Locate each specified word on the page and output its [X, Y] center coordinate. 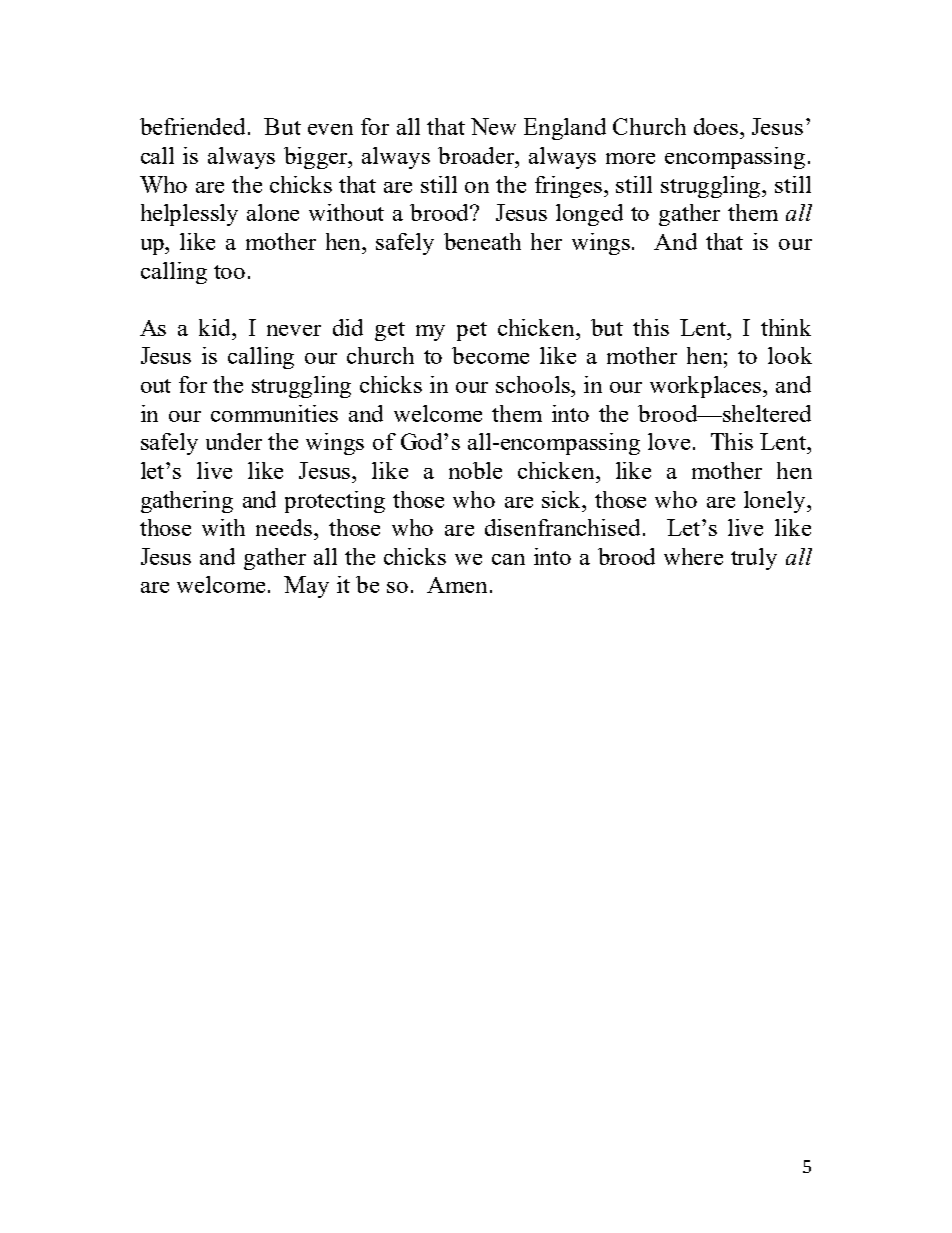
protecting [335, 502]
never [294, 330]
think [786, 327]
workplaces [707, 387]
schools [534, 384]
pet [472, 331]
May [306, 587]
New [493, 126]
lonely [776, 502]
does [716, 126]
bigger [317, 158]
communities [274, 413]
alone [273, 212]
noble [475, 470]
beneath [482, 241]
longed [589, 215]
